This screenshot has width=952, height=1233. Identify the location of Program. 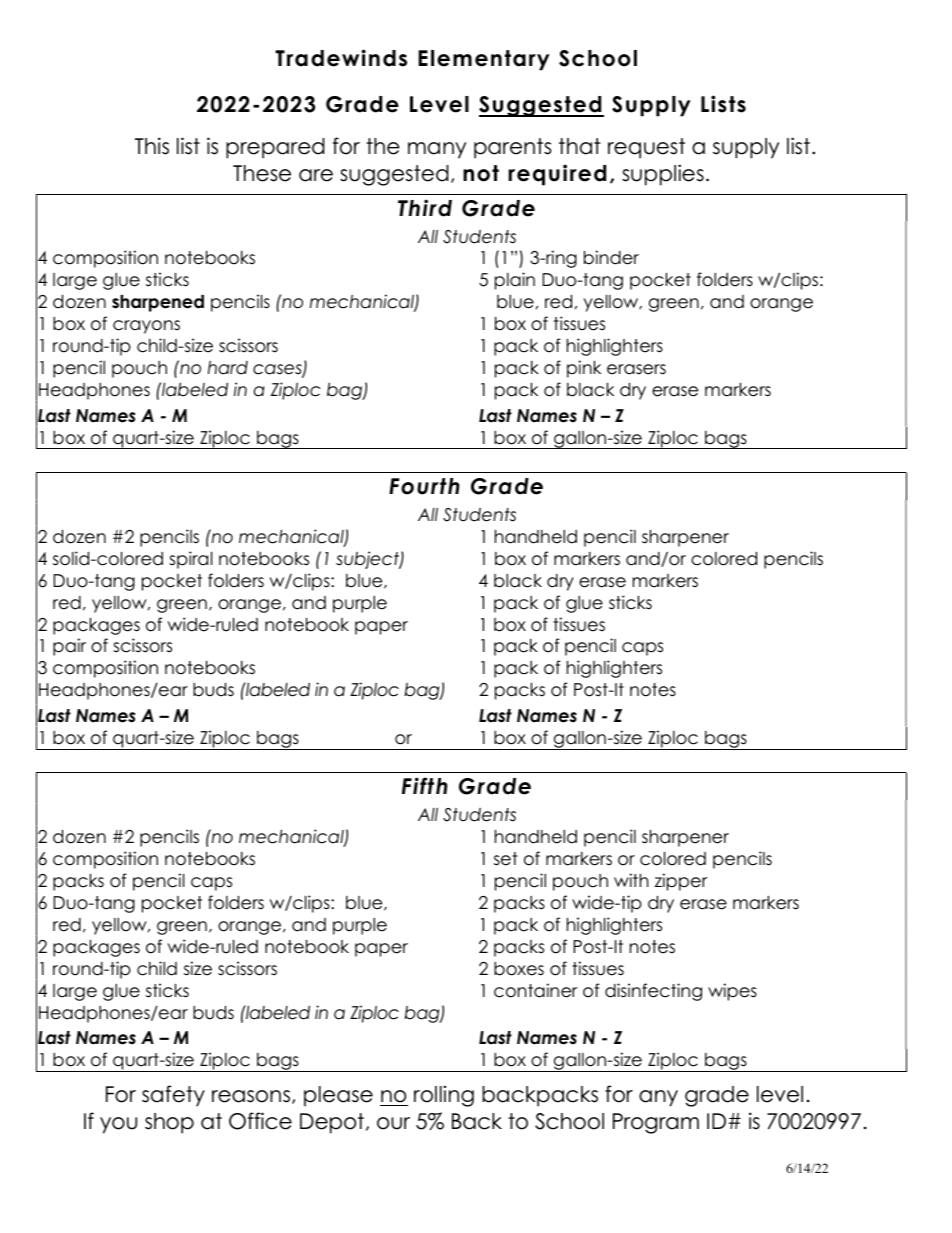
(656, 1123).
